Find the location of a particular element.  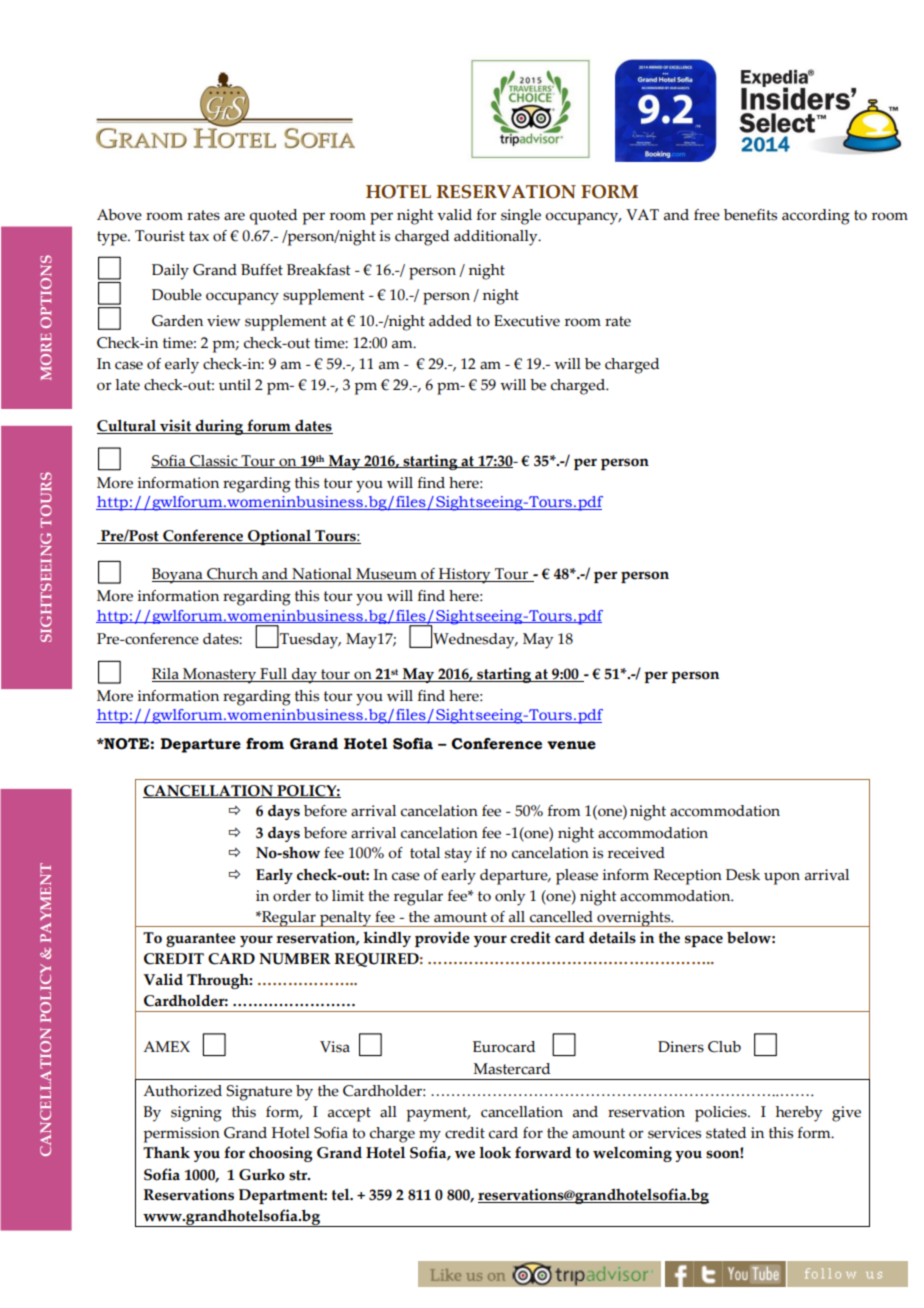

venue is located at coordinates (571, 745).
